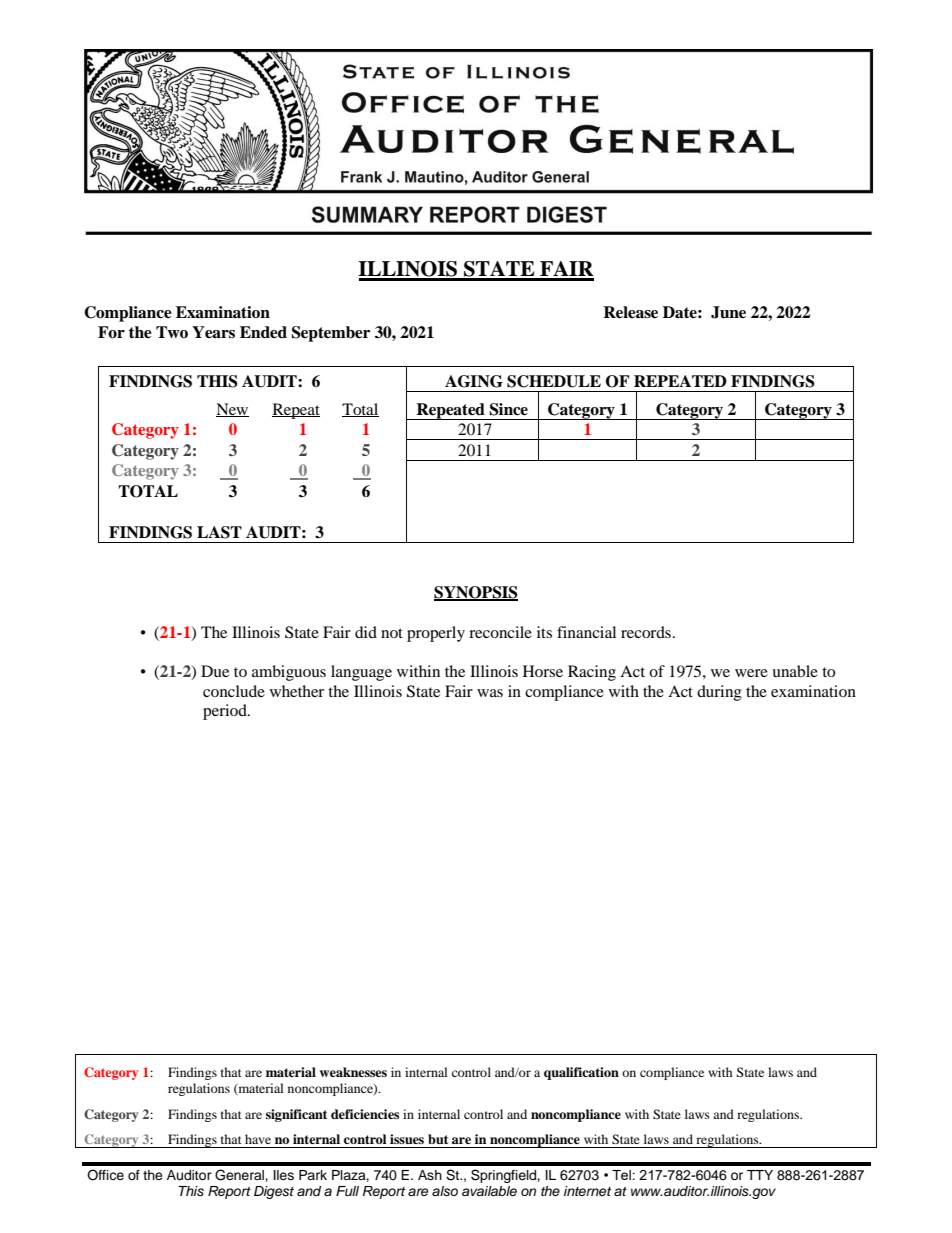  Describe the element at coordinates (226, 712) in the screenshot. I see `period` at that location.
